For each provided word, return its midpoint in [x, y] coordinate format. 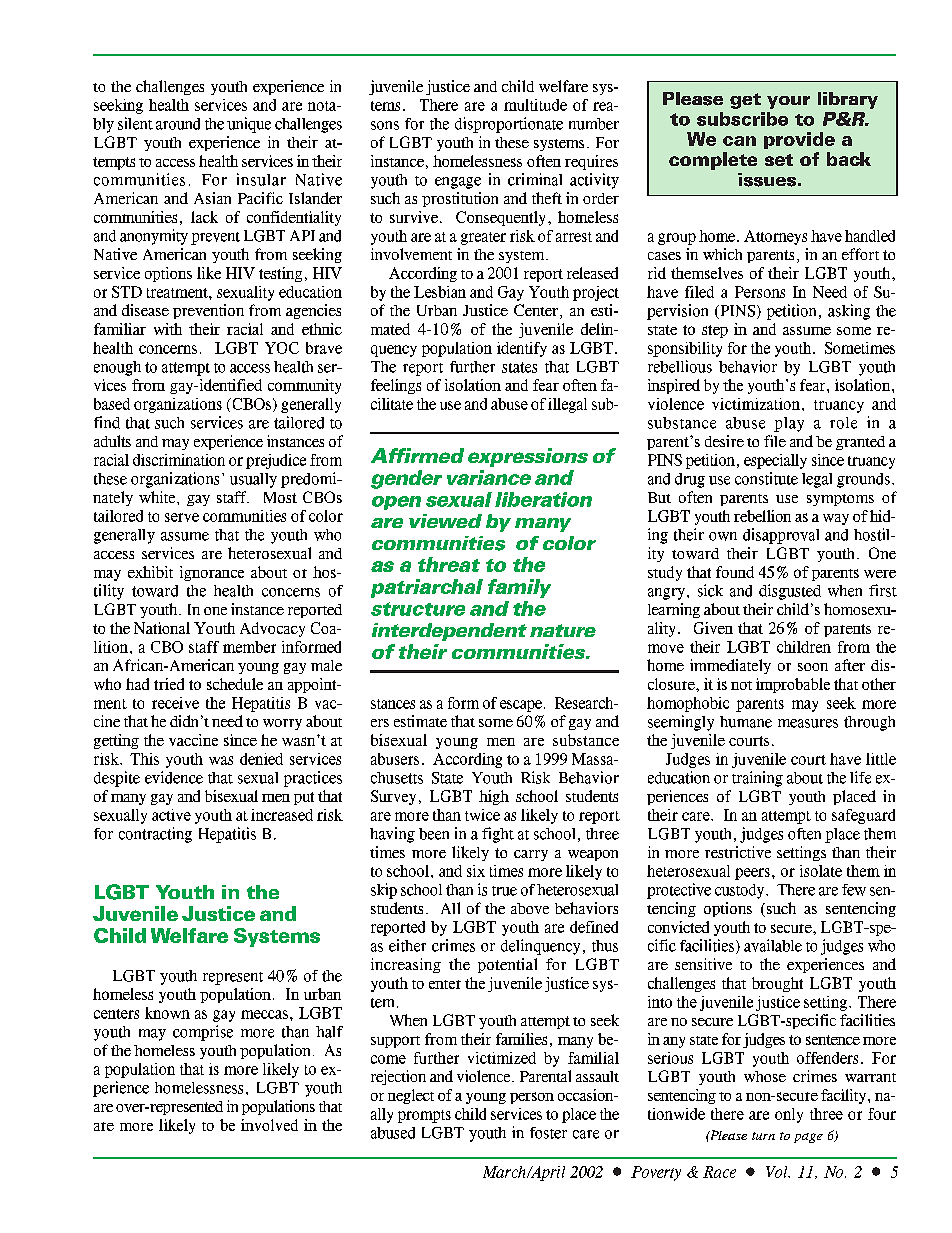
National [162, 628]
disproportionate [509, 125]
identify [522, 349]
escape [521, 706]
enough [117, 368]
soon [813, 667]
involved [269, 1125]
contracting [155, 835]
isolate [821, 871]
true [504, 891]
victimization [756, 404]
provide [799, 140]
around [178, 124]
